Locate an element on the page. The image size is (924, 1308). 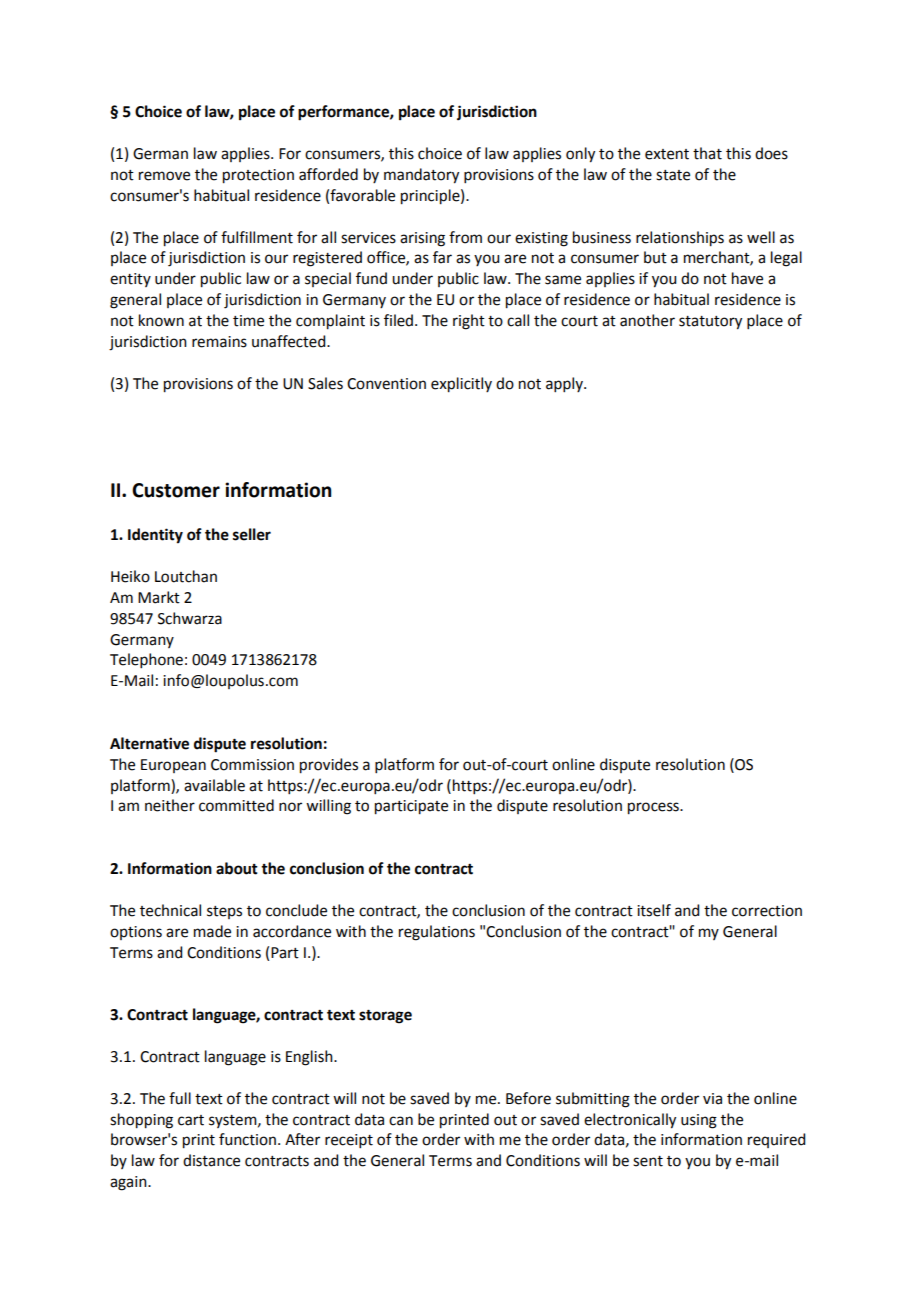
remove is located at coordinates (164, 176).
